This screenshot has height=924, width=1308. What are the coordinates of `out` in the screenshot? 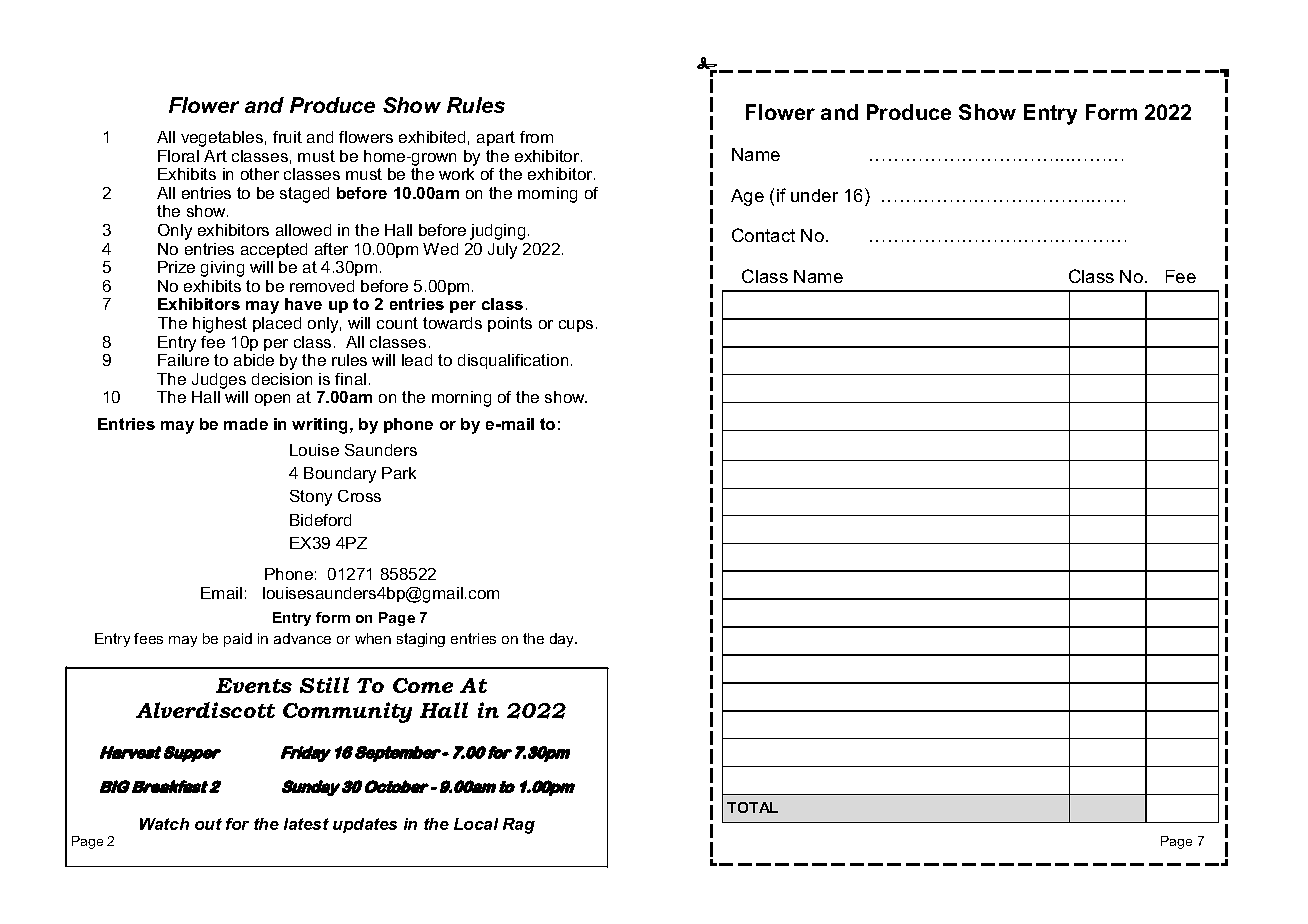 It's located at (208, 824).
